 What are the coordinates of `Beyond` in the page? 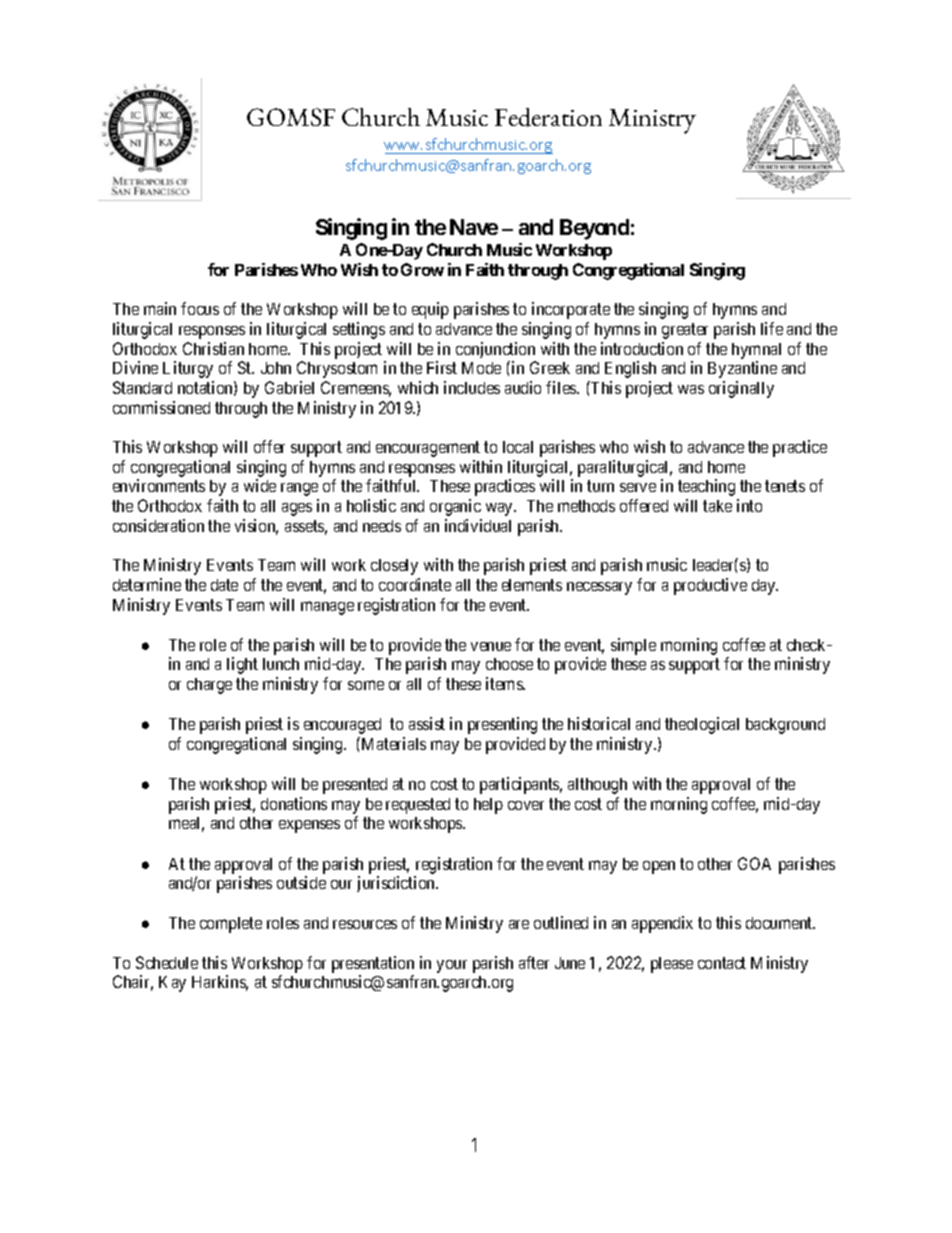 It's located at (594, 229).
